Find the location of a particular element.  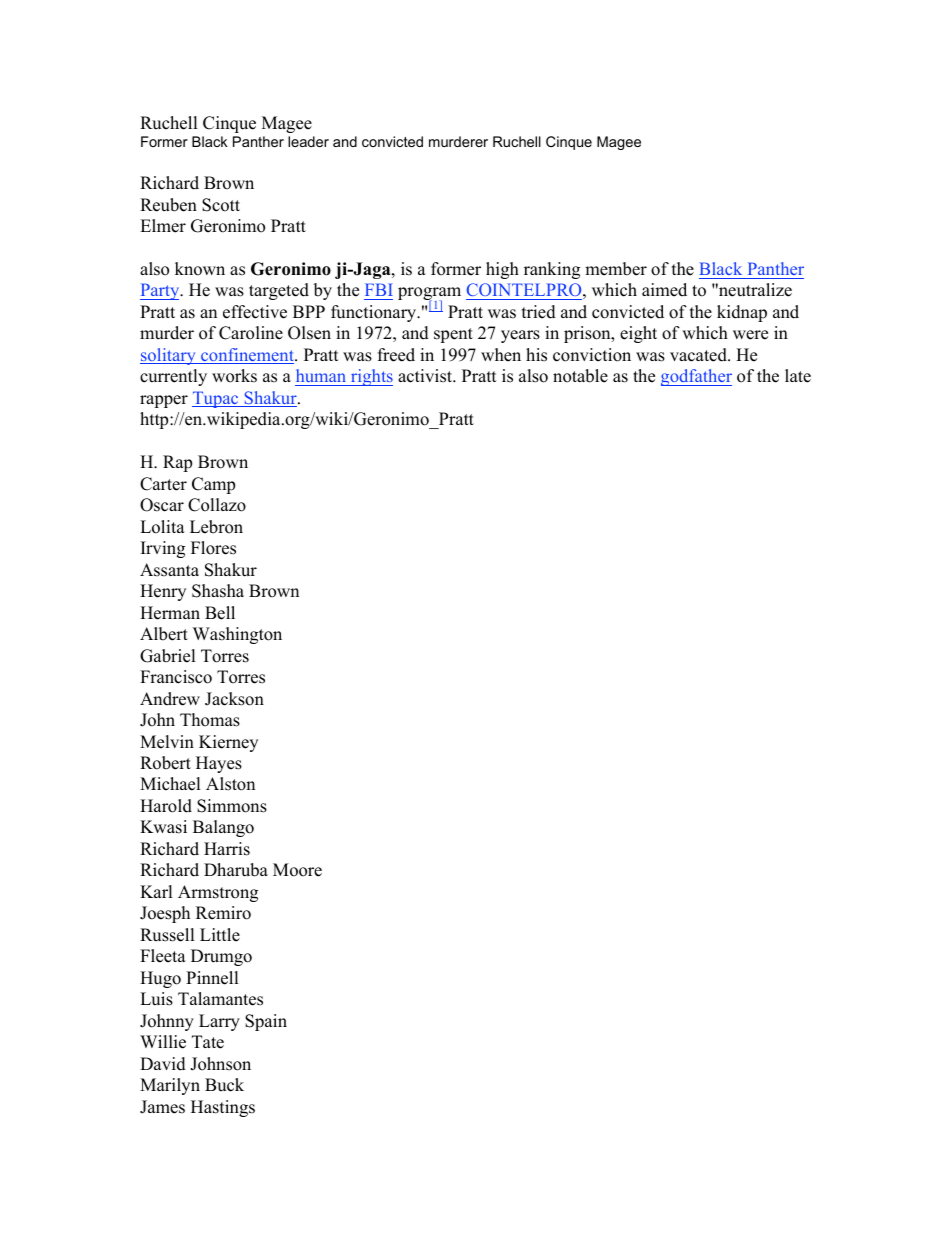

high is located at coordinates (502, 270).
